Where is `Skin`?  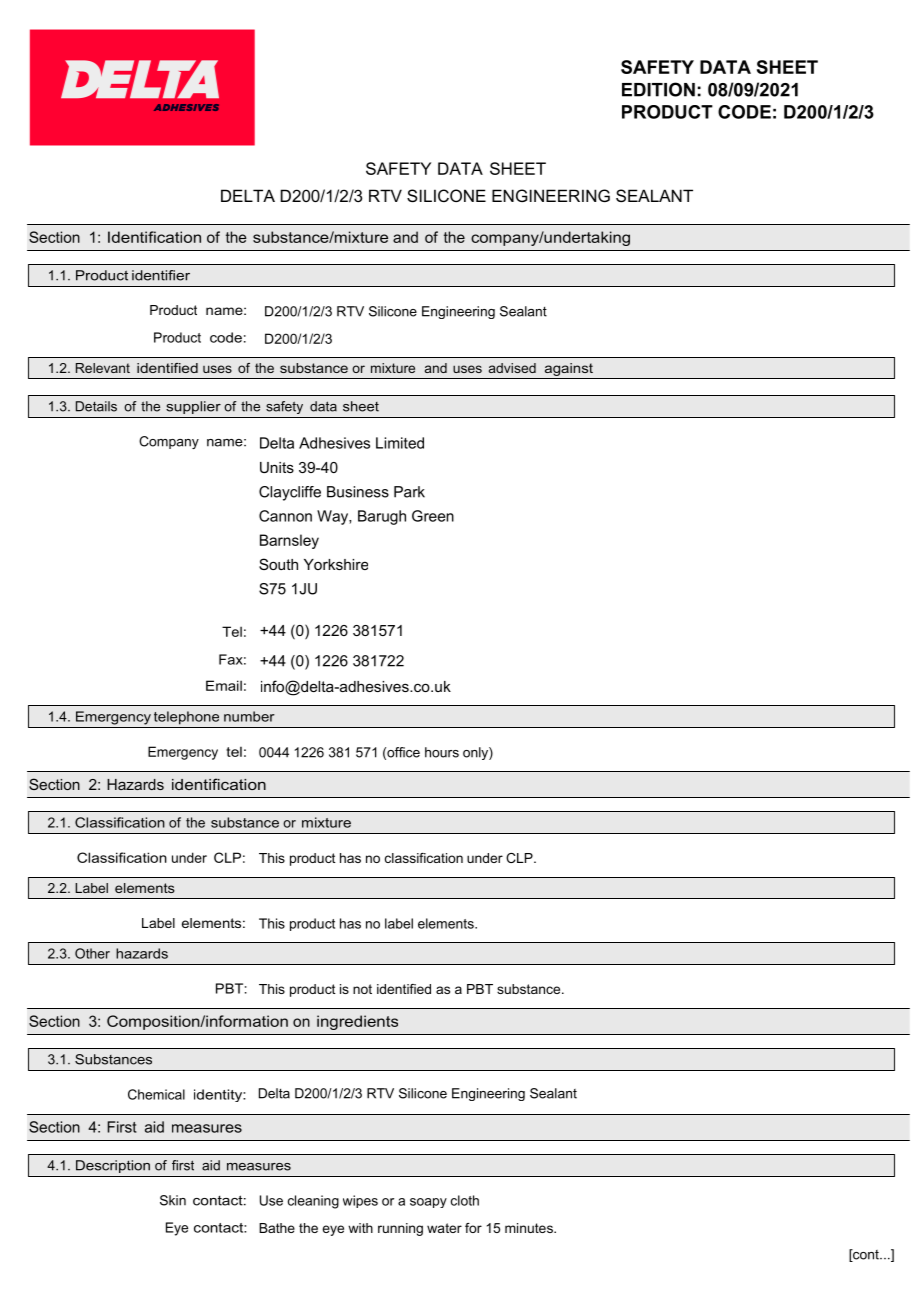 Skin is located at coordinates (173, 1200).
